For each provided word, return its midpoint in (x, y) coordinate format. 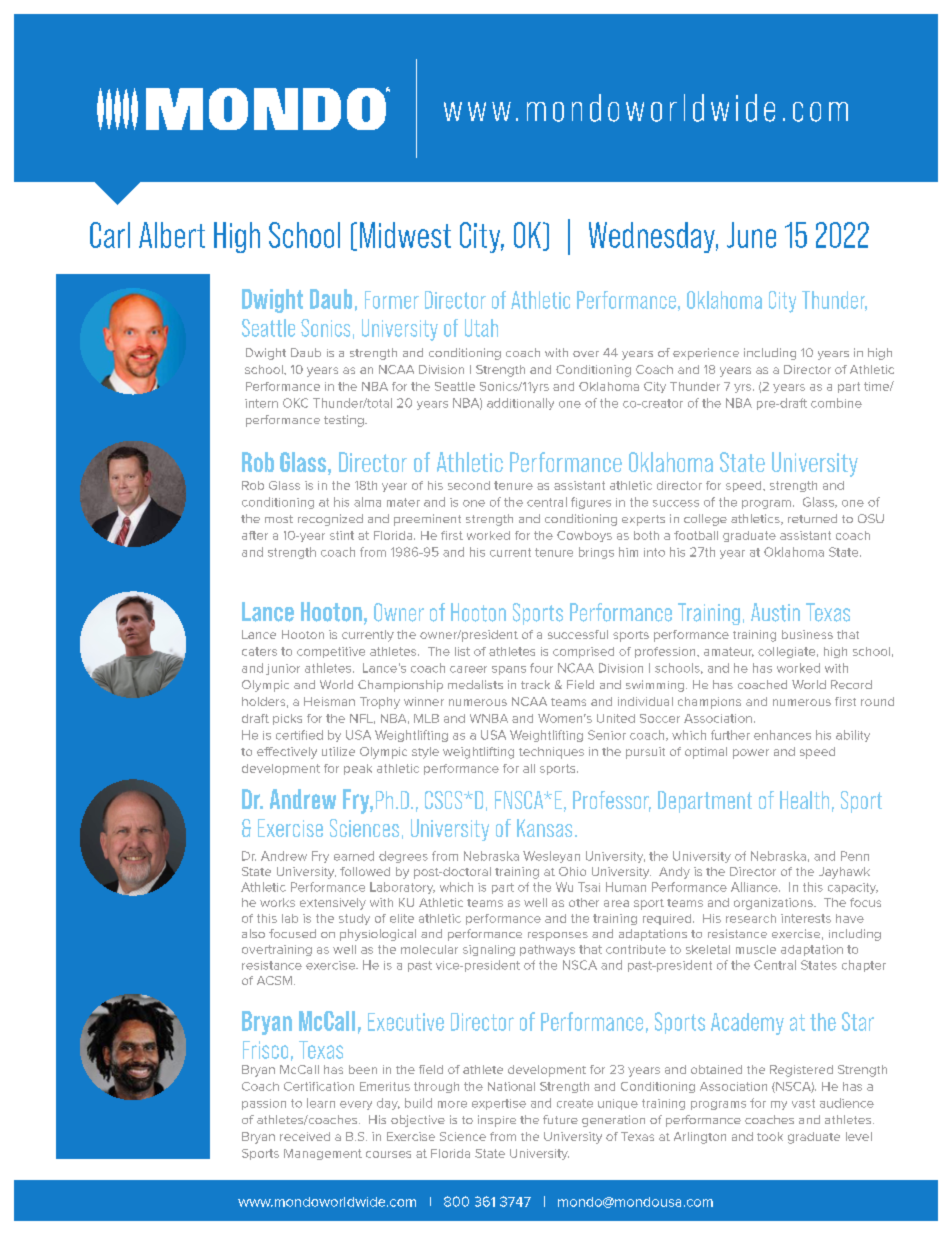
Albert (172, 235)
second (469, 485)
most (279, 519)
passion (264, 1104)
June (751, 235)
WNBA (489, 718)
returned (812, 518)
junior (283, 669)
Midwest (405, 235)
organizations (774, 904)
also (253, 933)
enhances (782, 735)
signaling (489, 950)
